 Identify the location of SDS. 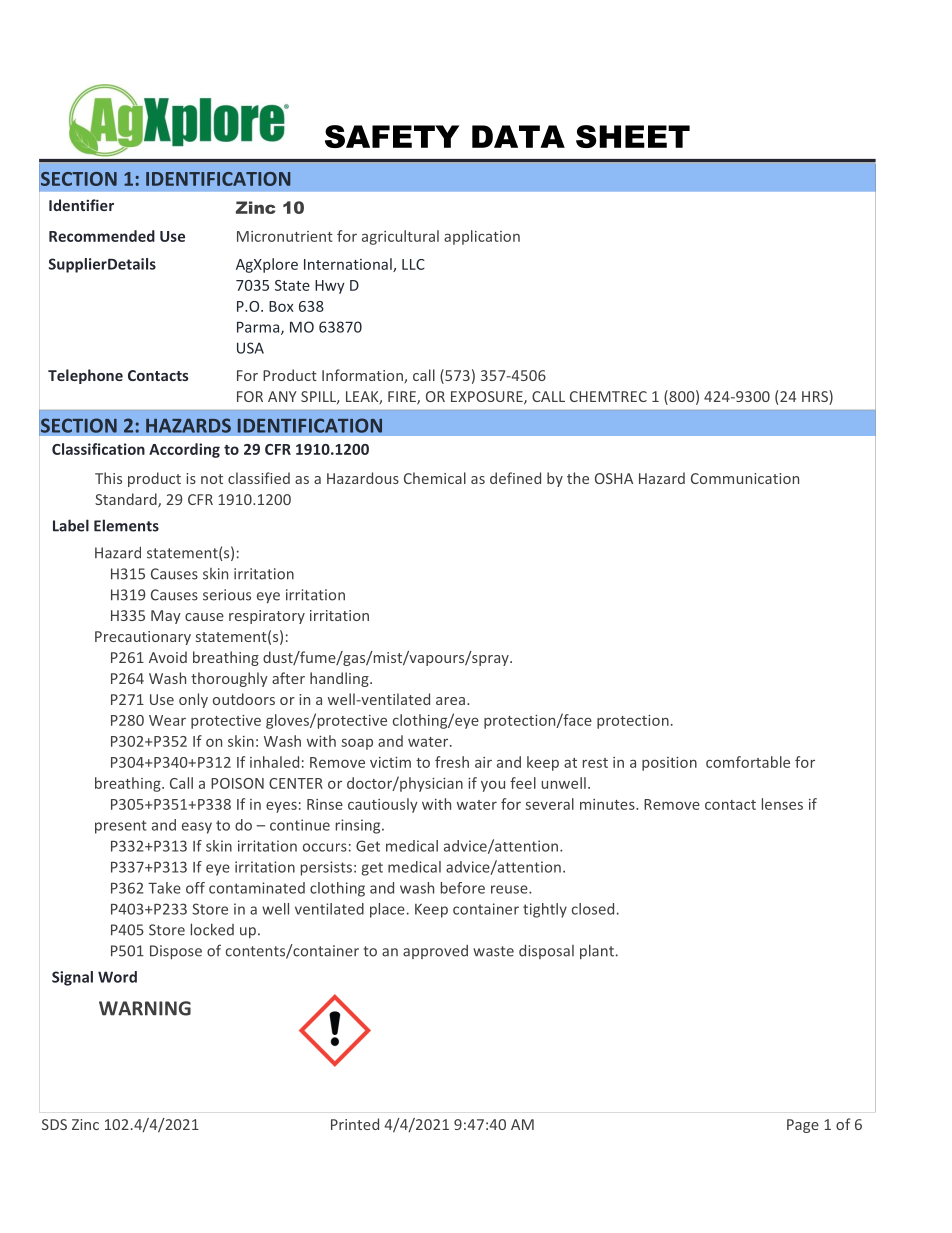
(54, 1124).
